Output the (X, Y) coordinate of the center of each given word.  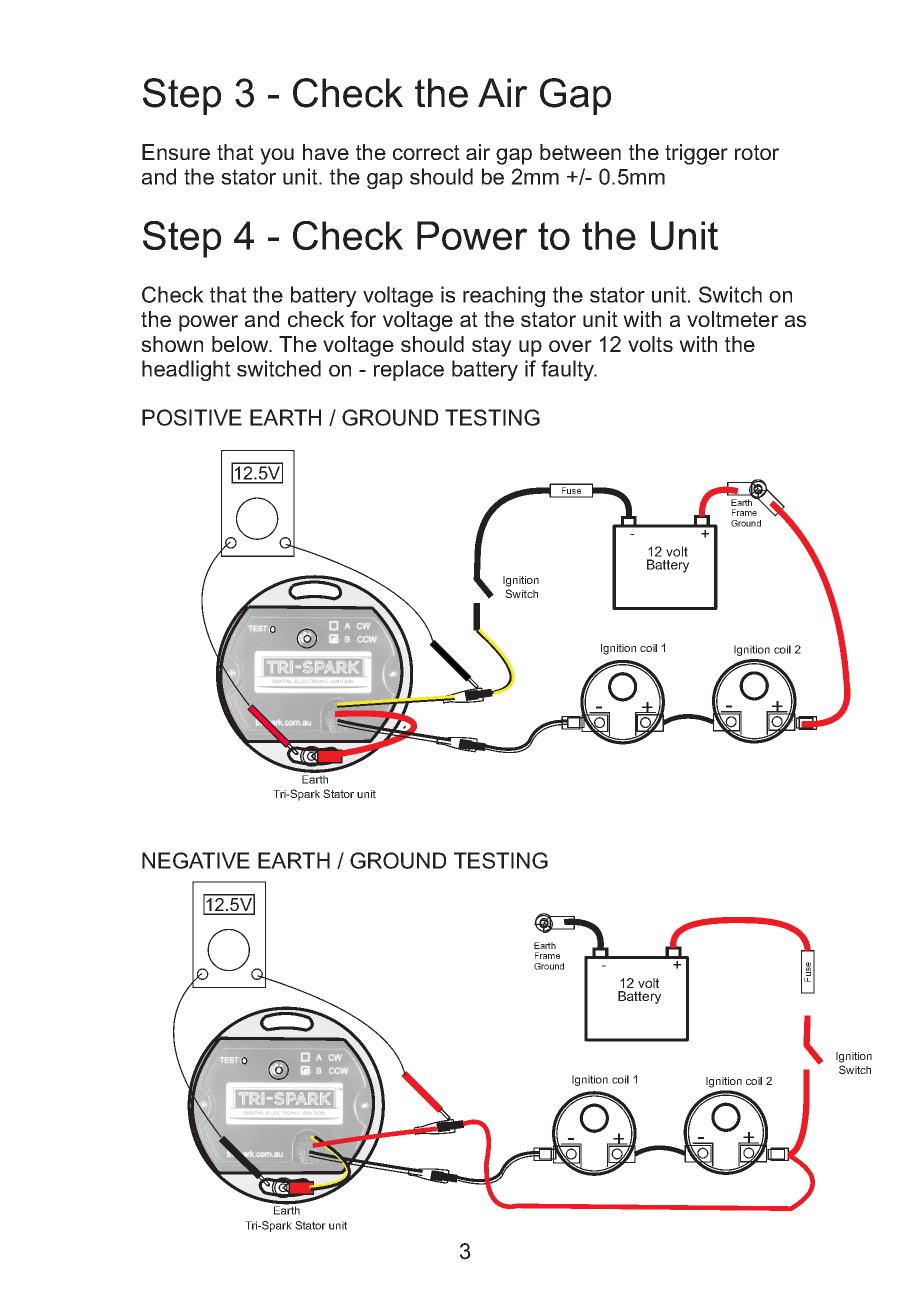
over (570, 346)
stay (492, 347)
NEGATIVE (196, 860)
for (363, 319)
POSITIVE (192, 417)
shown (172, 344)
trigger (696, 154)
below (241, 344)
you (277, 156)
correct (426, 152)
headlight (186, 370)
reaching (504, 296)
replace (409, 370)
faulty (568, 370)
